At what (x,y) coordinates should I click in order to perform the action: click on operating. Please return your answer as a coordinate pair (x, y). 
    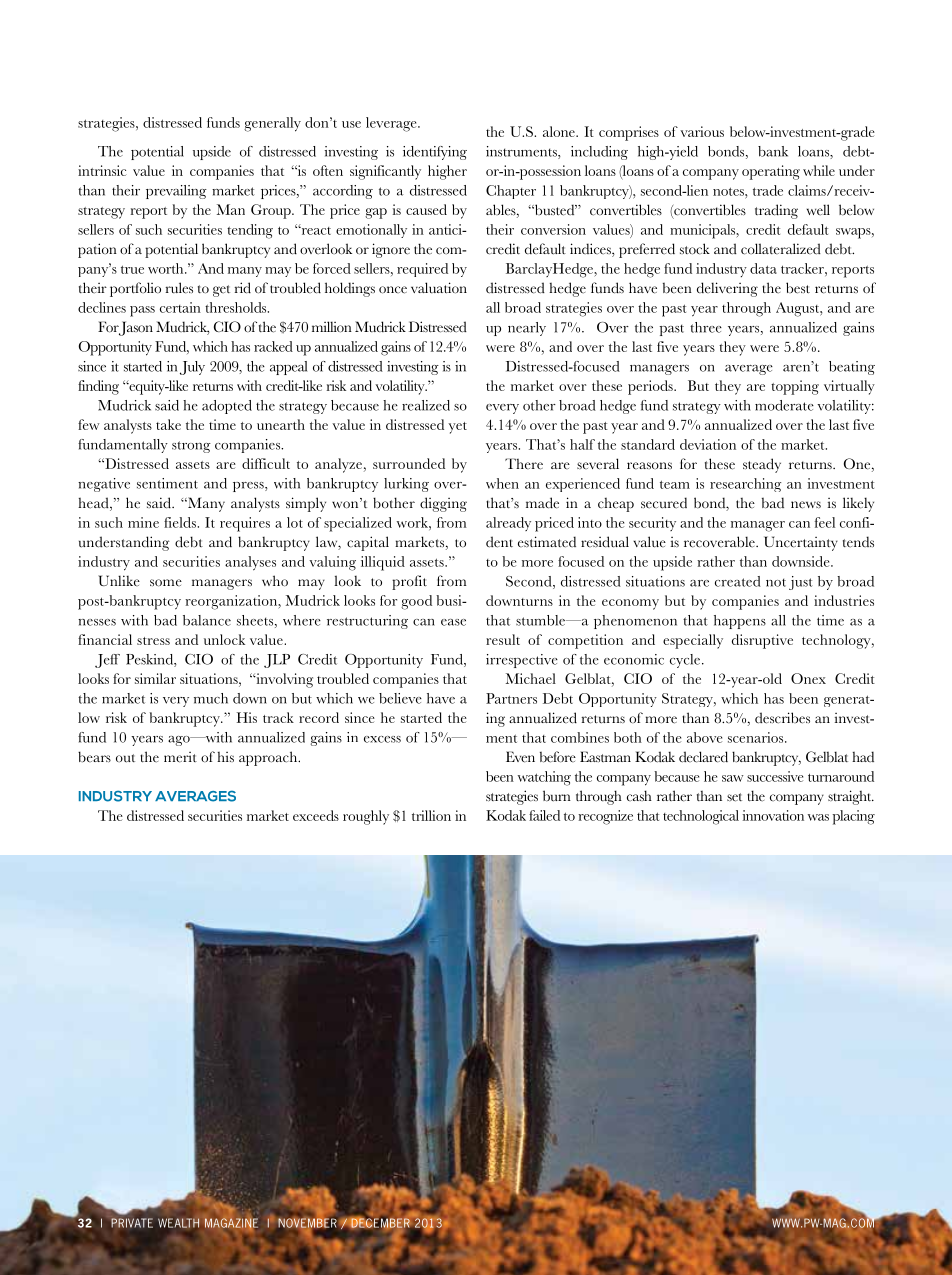
    Looking at the image, I should click on (771, 172).
